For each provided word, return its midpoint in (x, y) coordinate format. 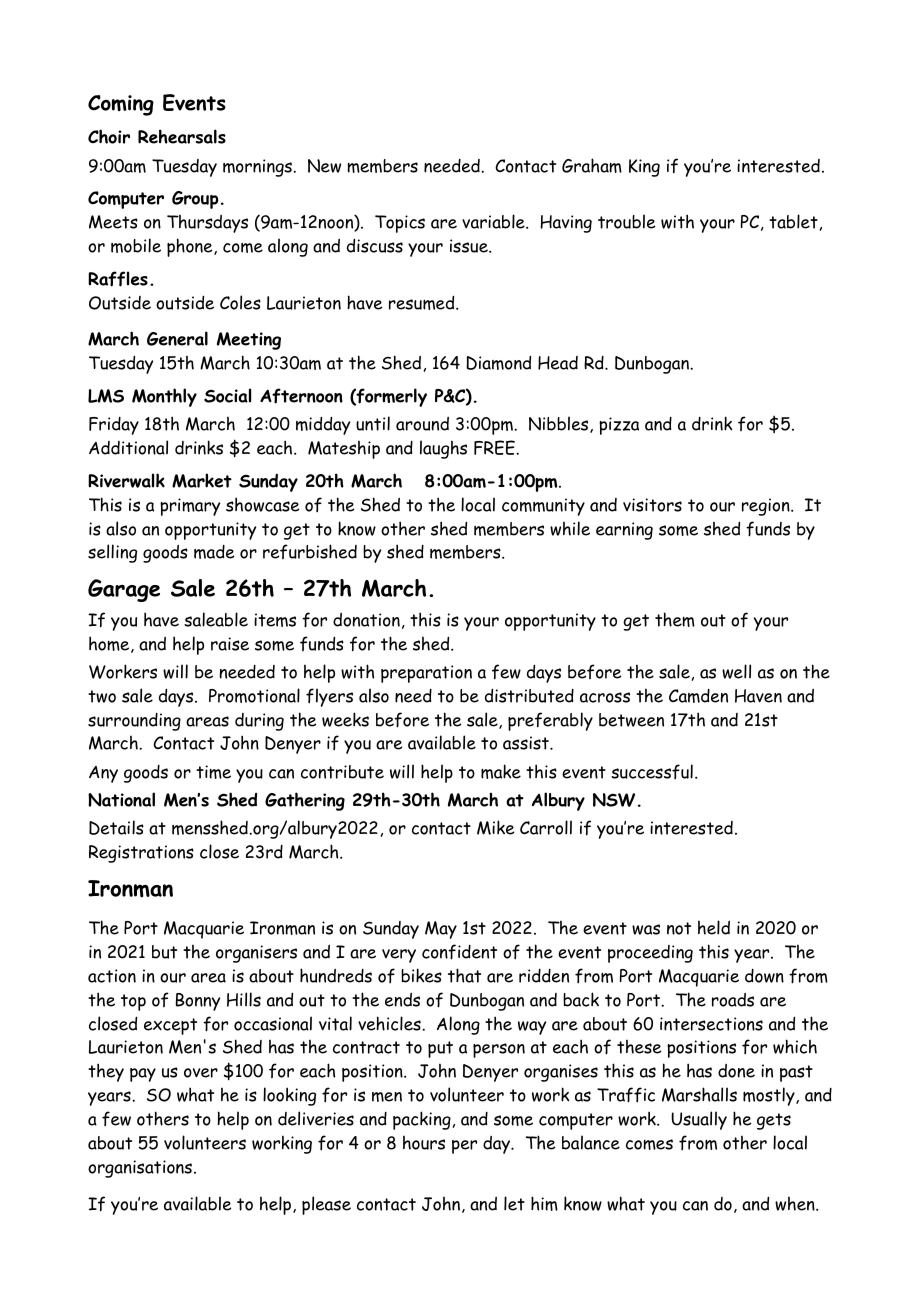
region (767, 507)
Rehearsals (182, 136)
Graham (592, 165)
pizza (619, 426)
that (464, 975)
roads (733, 1000)
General (177, 338)
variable (494, 221)
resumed (423, 302)
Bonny (198, 1002)
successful (652, 771)
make (501, 771)
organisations (140, 1169)
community (543, 507)
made (214, 552)
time (213, 772)
